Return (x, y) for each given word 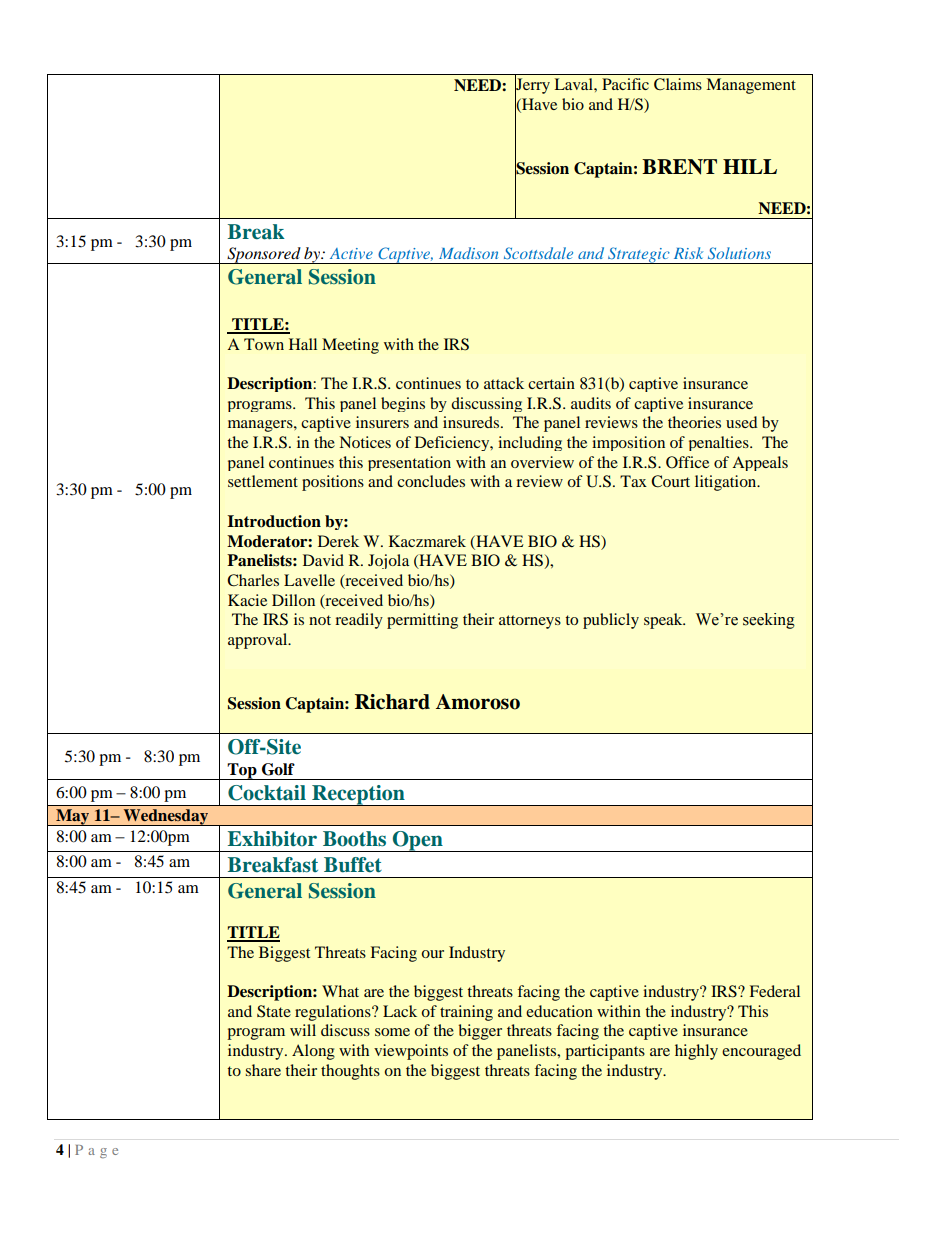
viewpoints (411, 1052)
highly (696, 1052)
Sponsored (264, 255)
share (263, 1070)
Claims (678, 84)
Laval (575, 84)
